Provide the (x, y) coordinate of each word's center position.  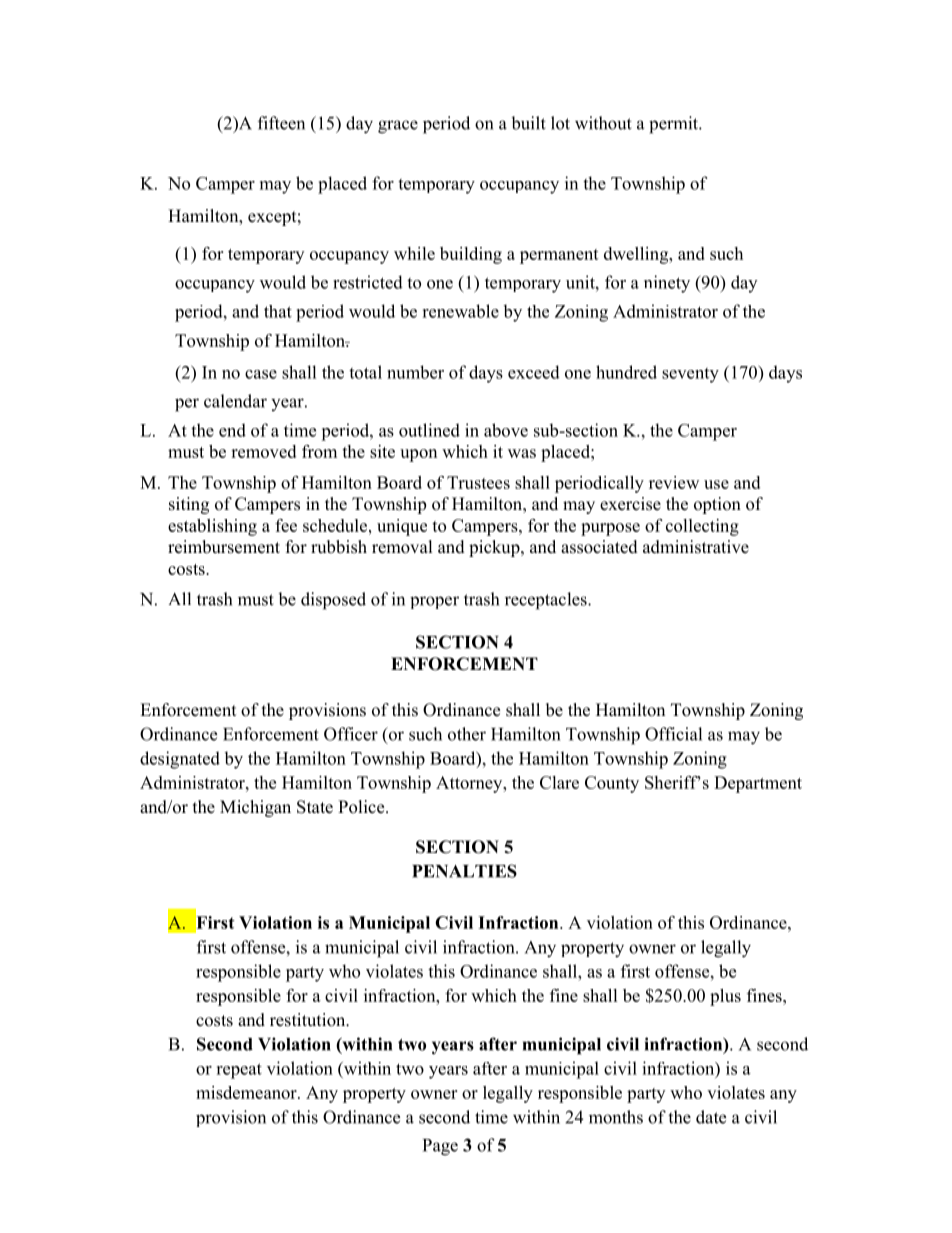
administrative (696, 547)
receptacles (547, 601)
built (528, 123)
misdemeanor (247, 1092)
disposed (333, 601)
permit (675, 125)
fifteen (281, 123)
